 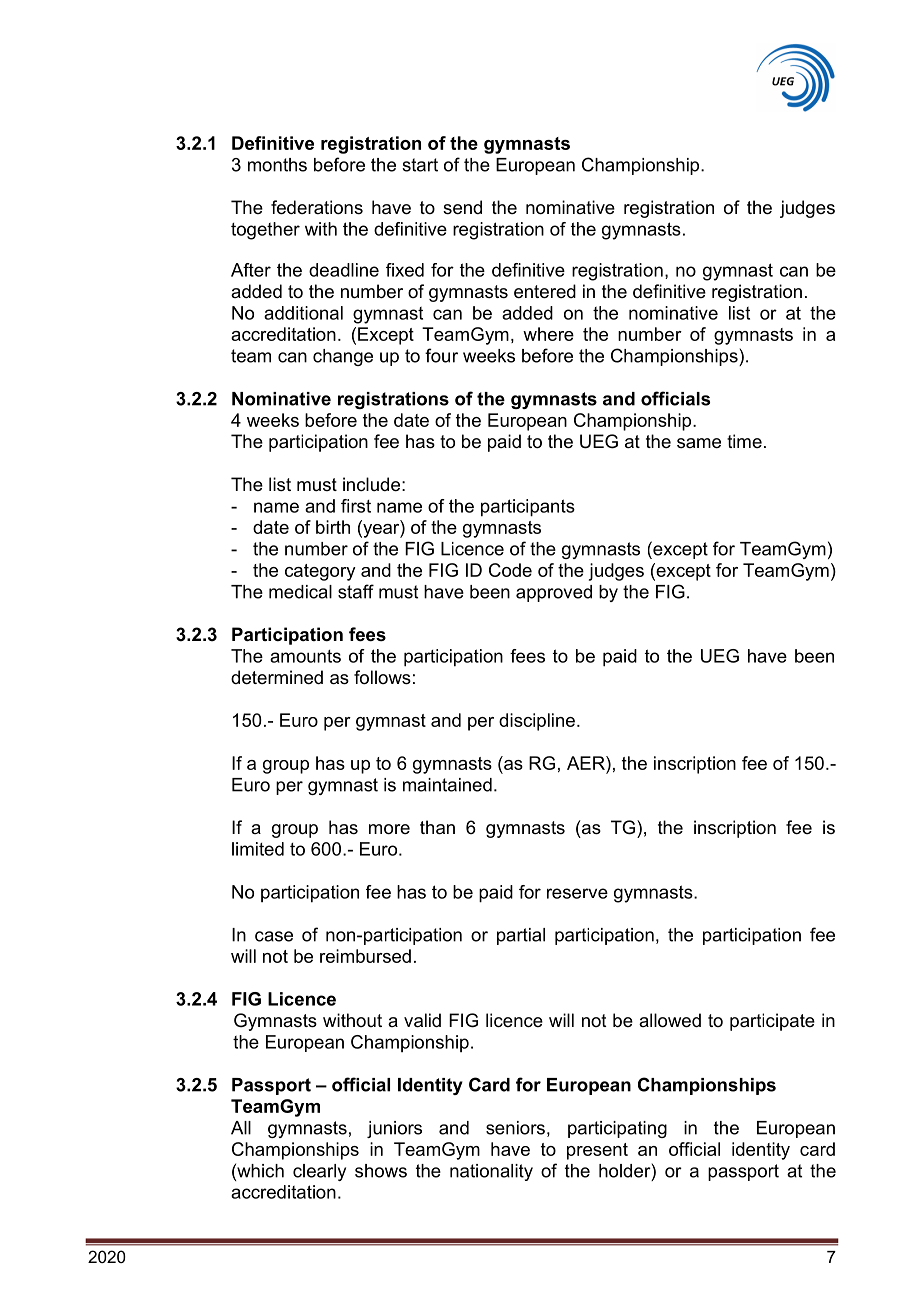 What do you see at coordinates (258, 849) in the screenshot?
I see `limited` at bounding box center [258, 849].
